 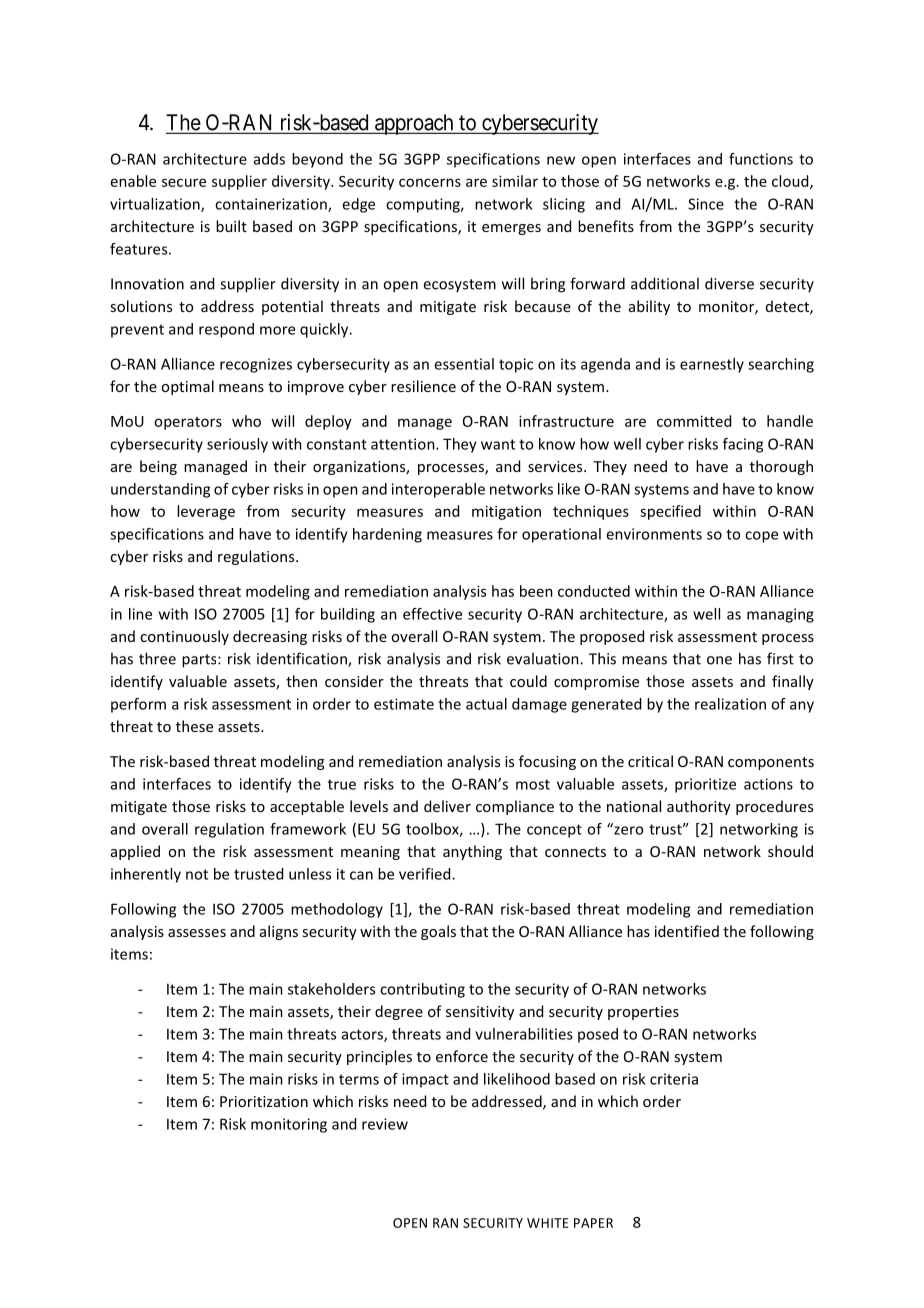 I want to click on concerns, so click(x=430, y=182).
